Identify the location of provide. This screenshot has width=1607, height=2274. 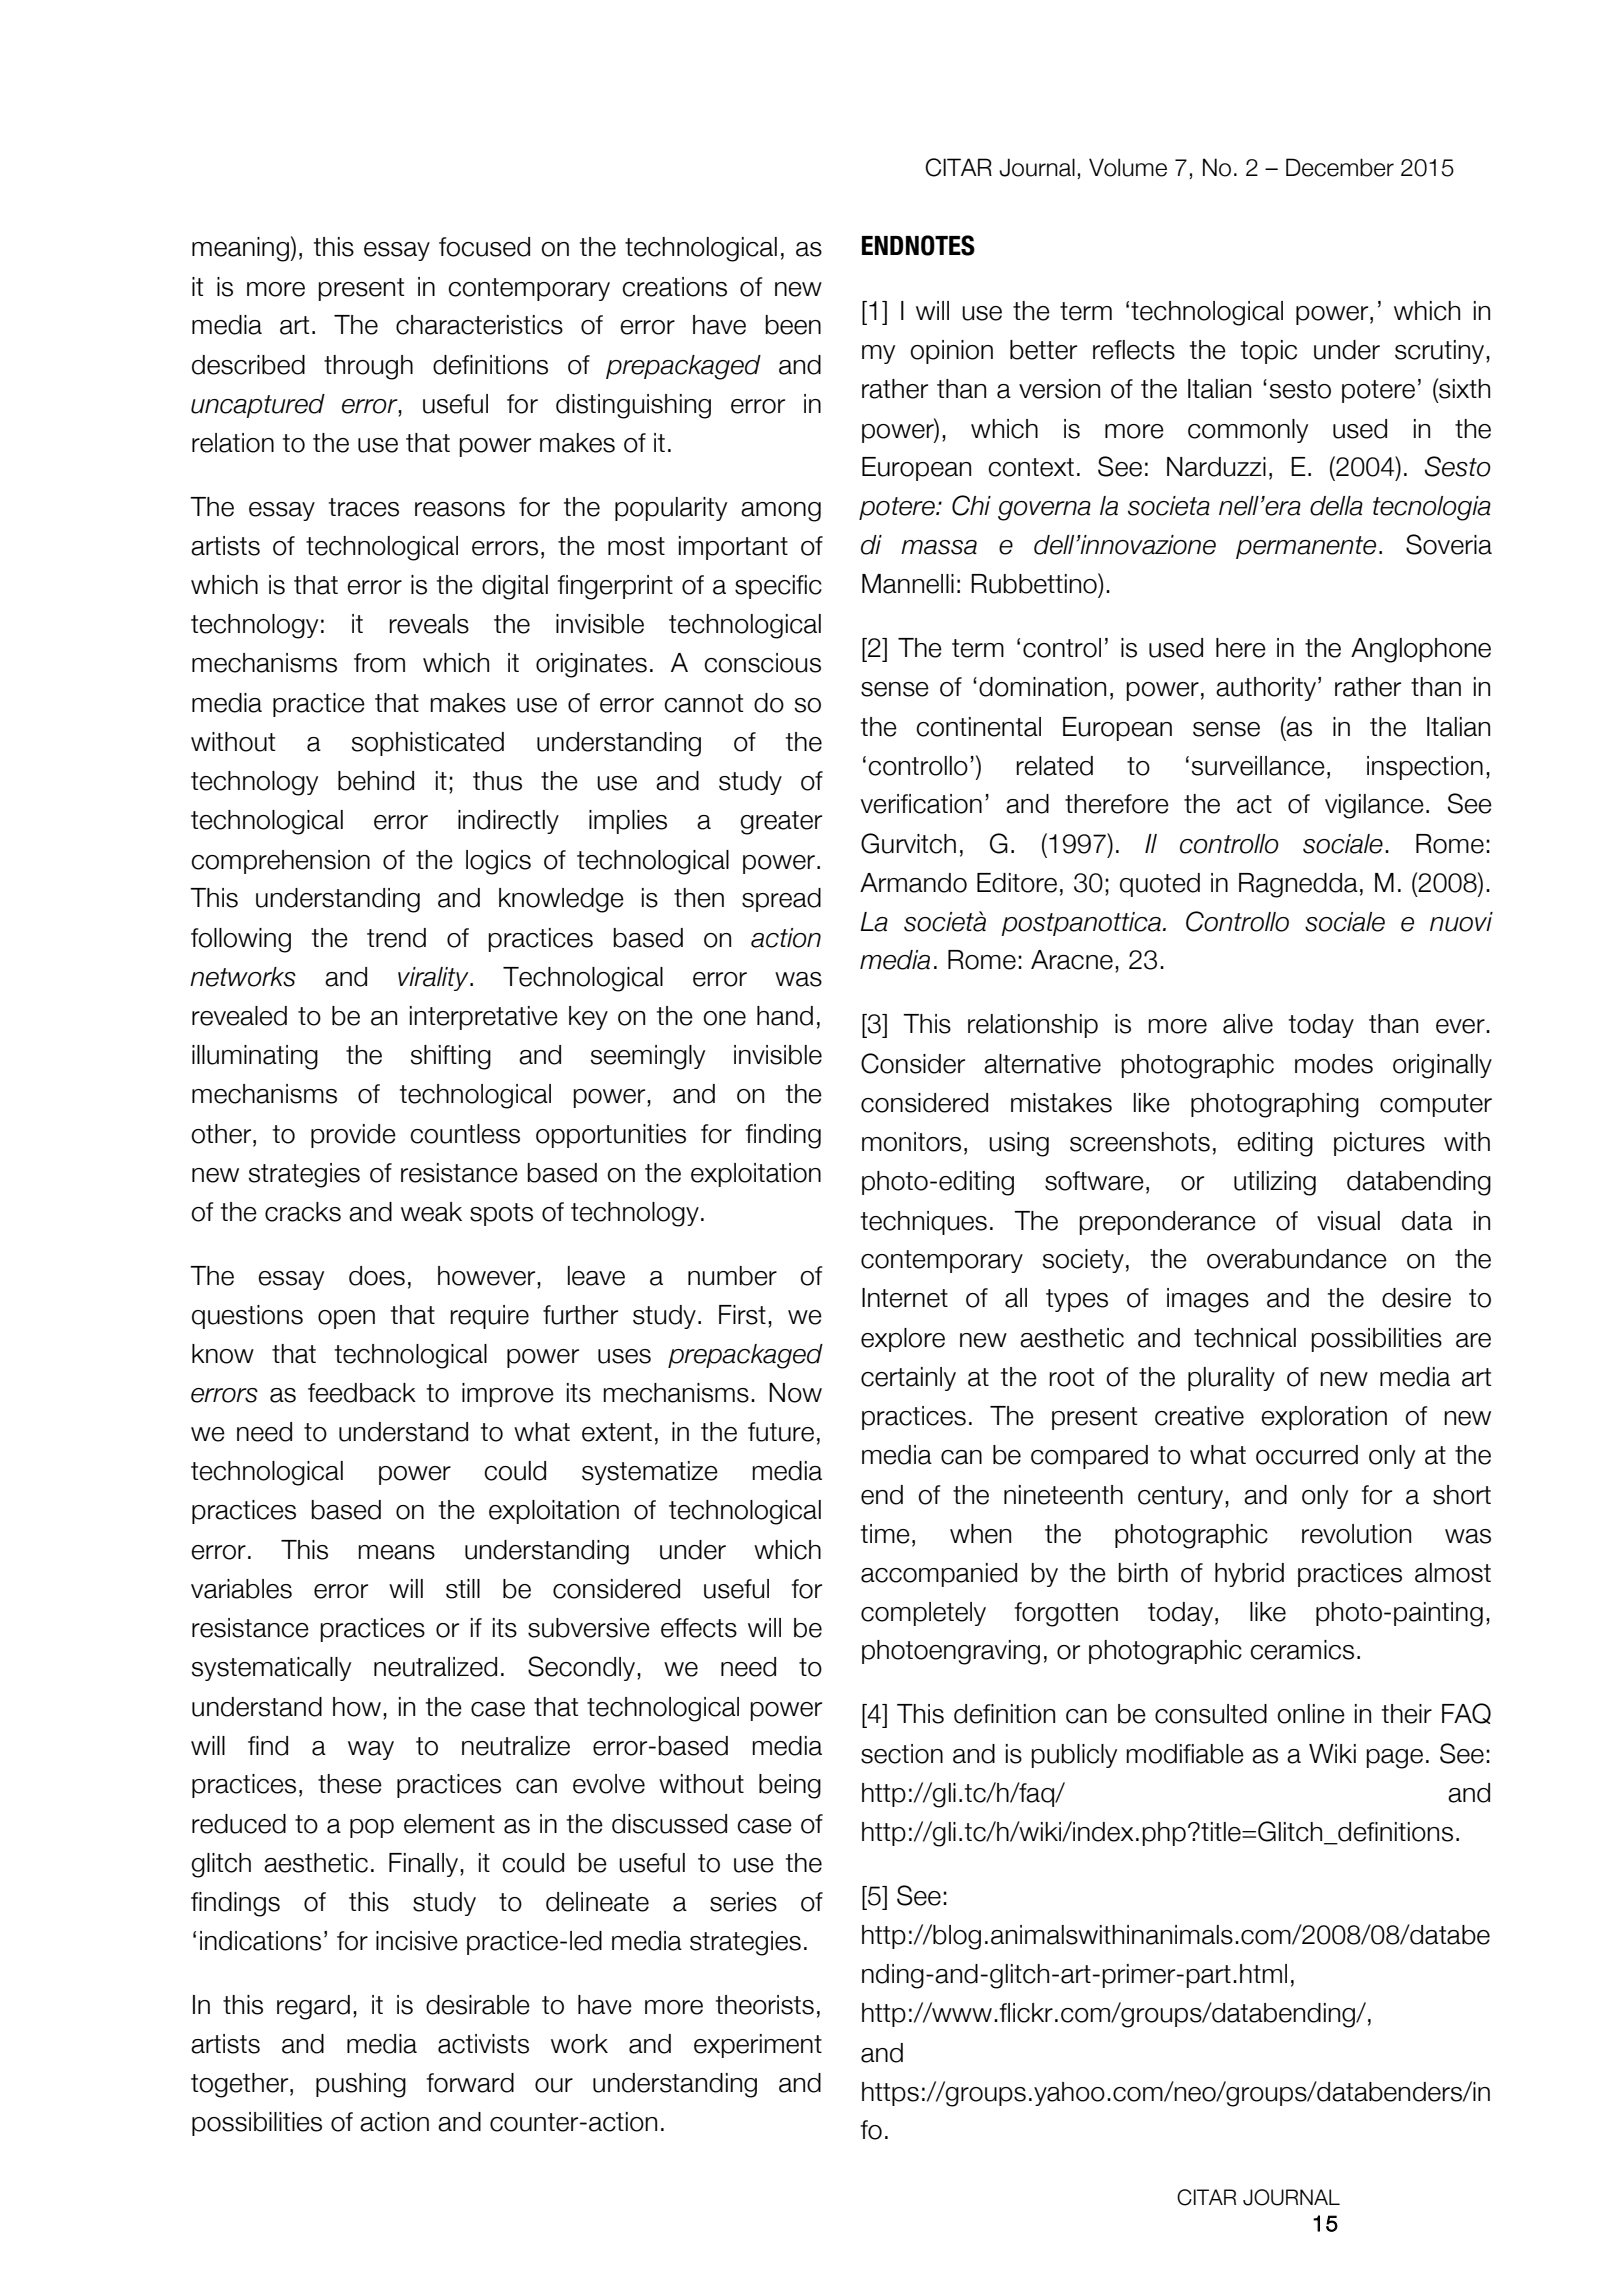
(353, 1136).
